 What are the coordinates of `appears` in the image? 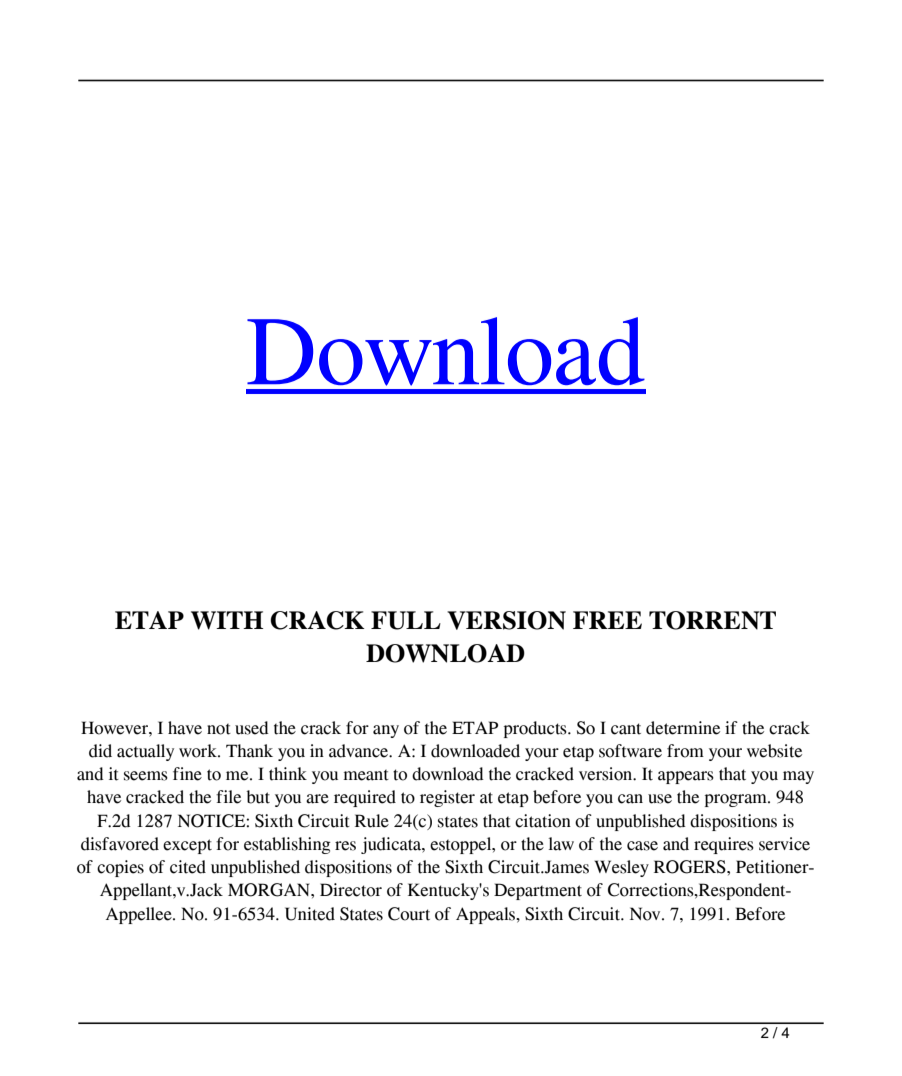 It's located at (686, 777).
